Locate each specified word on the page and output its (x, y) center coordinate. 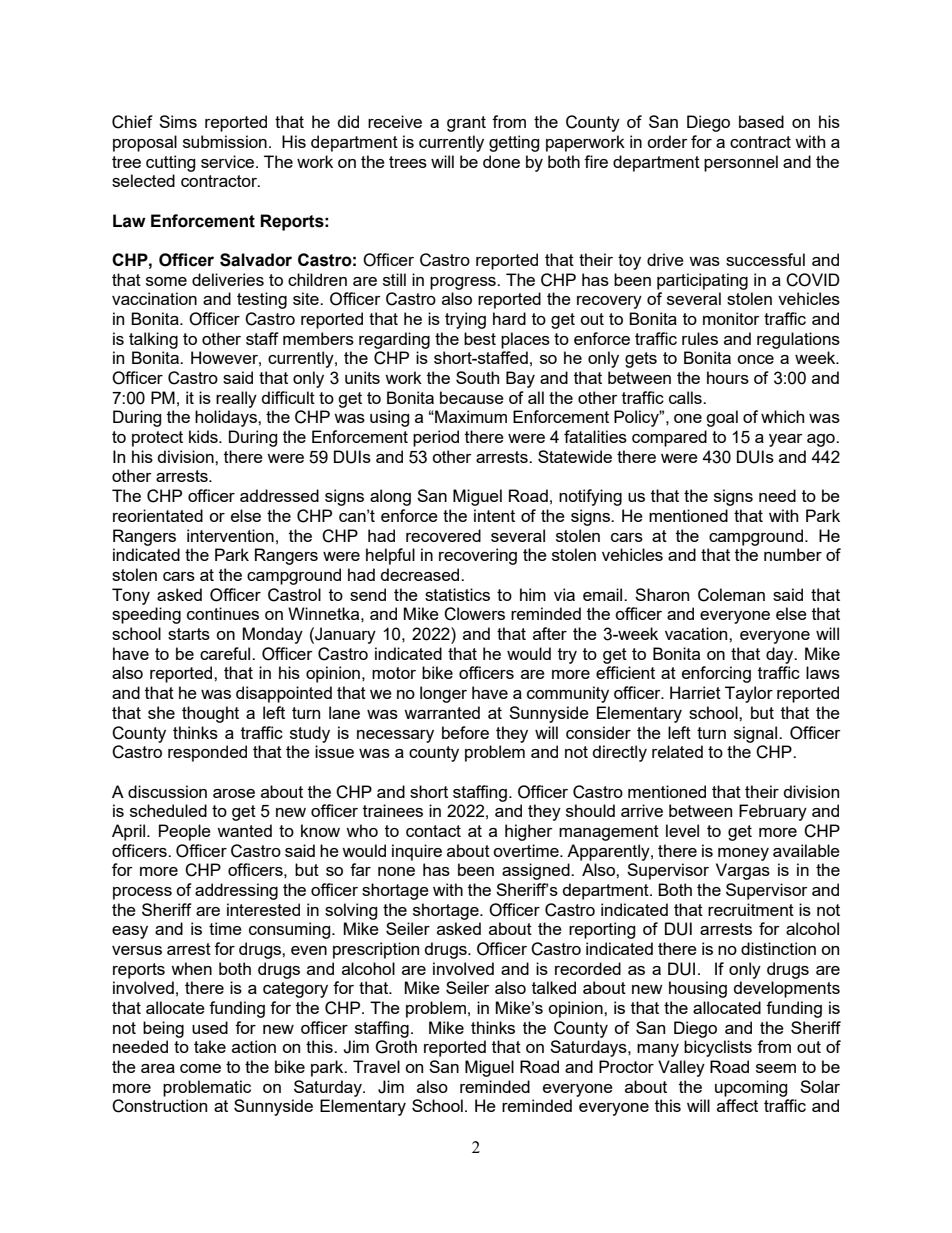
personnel (741, 163)
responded (207, 753)
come (200, 1068)
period (436, 438)
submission (225, 141)
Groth (396, 1047)
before (465, 732)
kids (204, 436)
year (786, 440)
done (501, 161)
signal (757, 734)
